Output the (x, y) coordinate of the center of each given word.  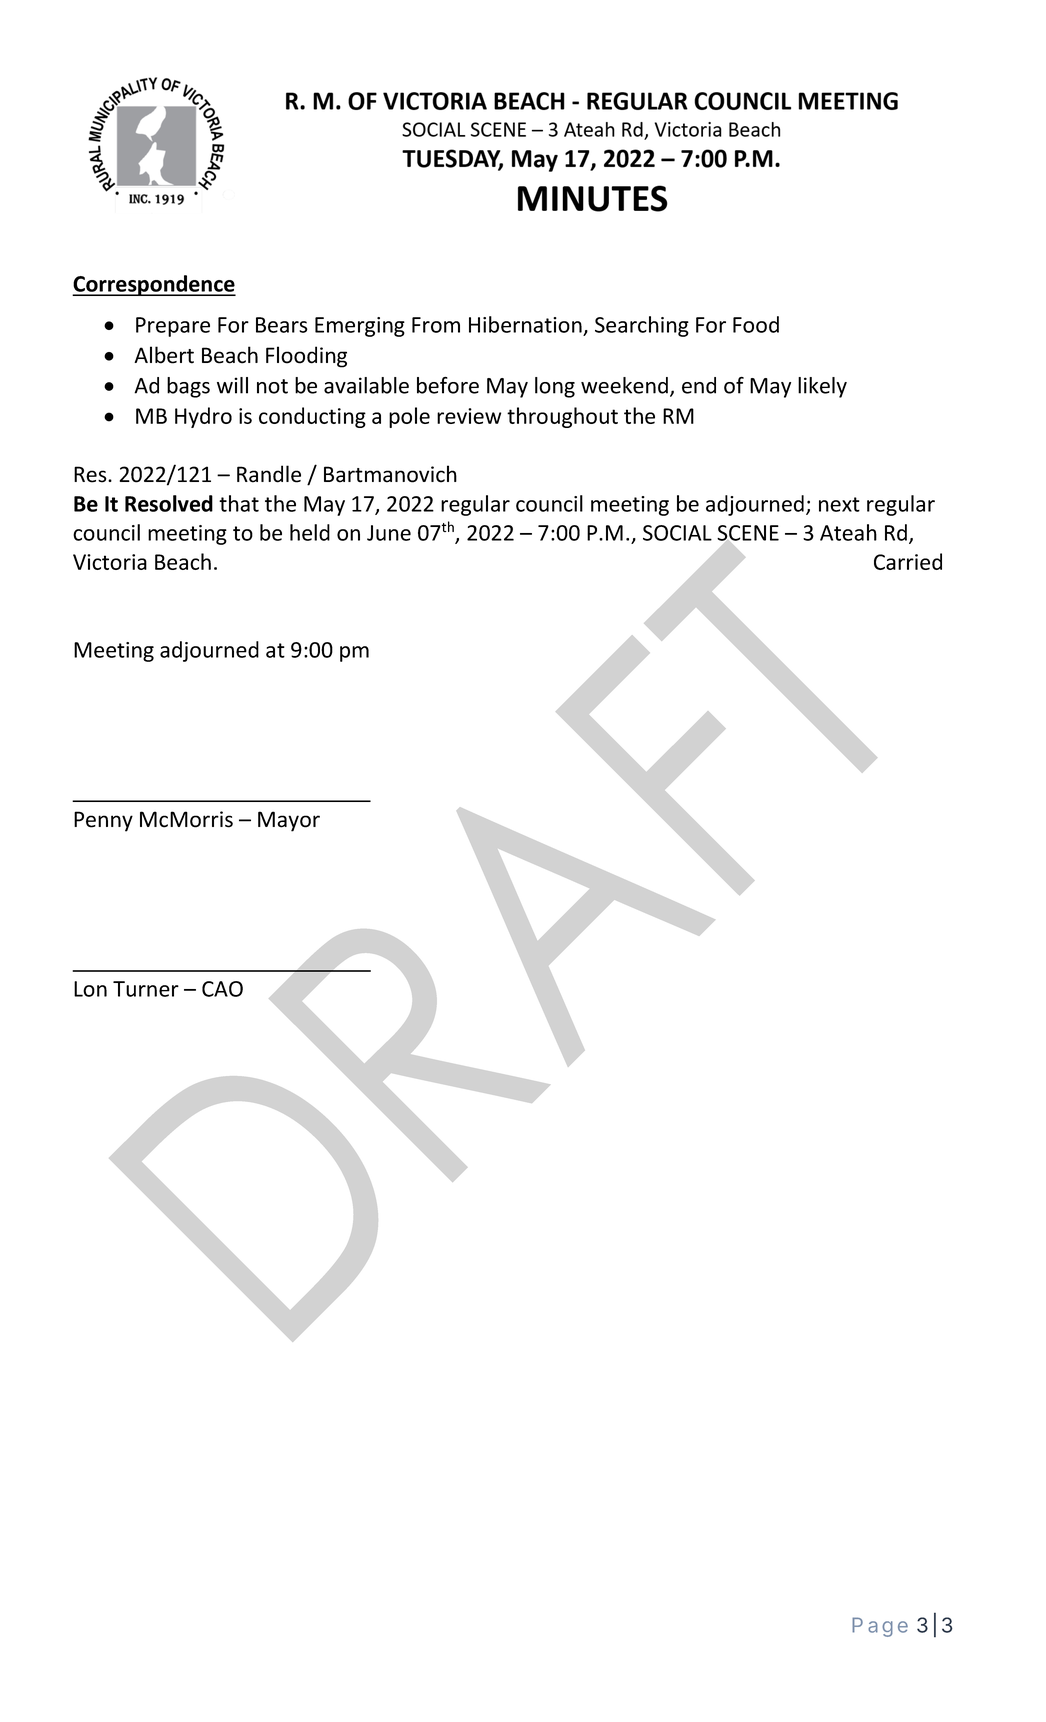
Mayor (289, 821)
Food (756, 324)
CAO (222, 989)
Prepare (173, 327)
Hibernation (525, 324)
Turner (146, 989)
